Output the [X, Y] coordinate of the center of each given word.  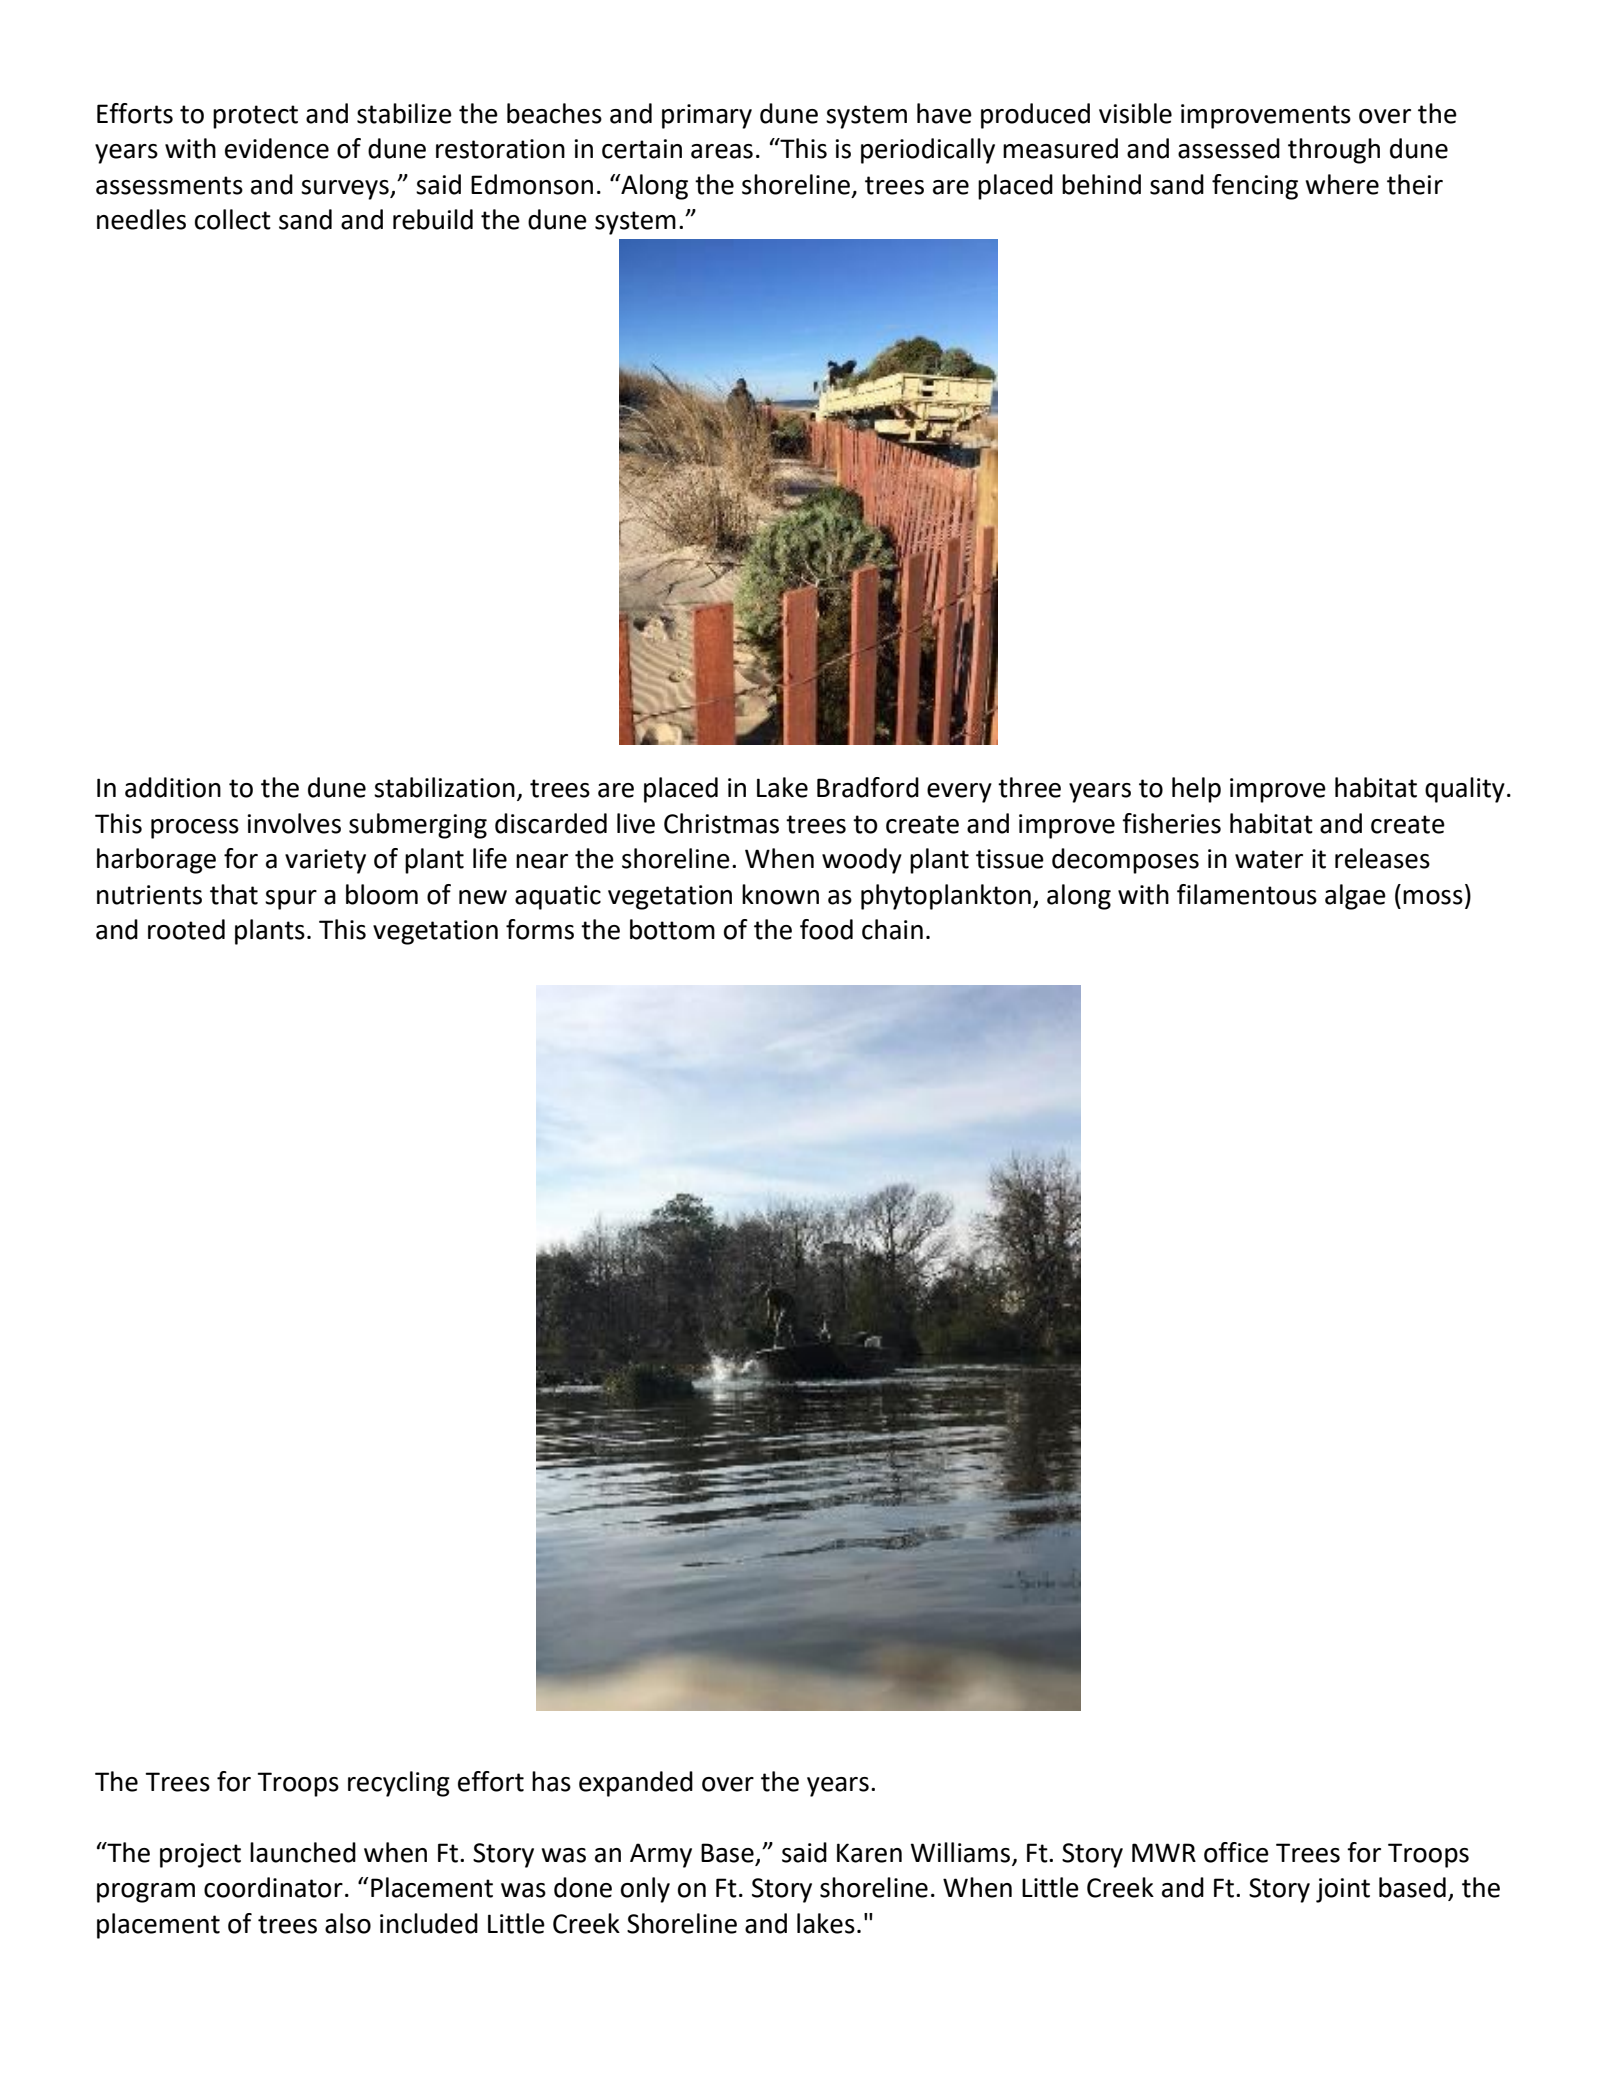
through [1334, 151]
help [1196, 790]
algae [1355, 897]
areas [722, 151]
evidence [277, 148]
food [826, 929]
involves [294, 823]
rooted [186, 929]
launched [303, 1852]
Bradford [868, 787]
